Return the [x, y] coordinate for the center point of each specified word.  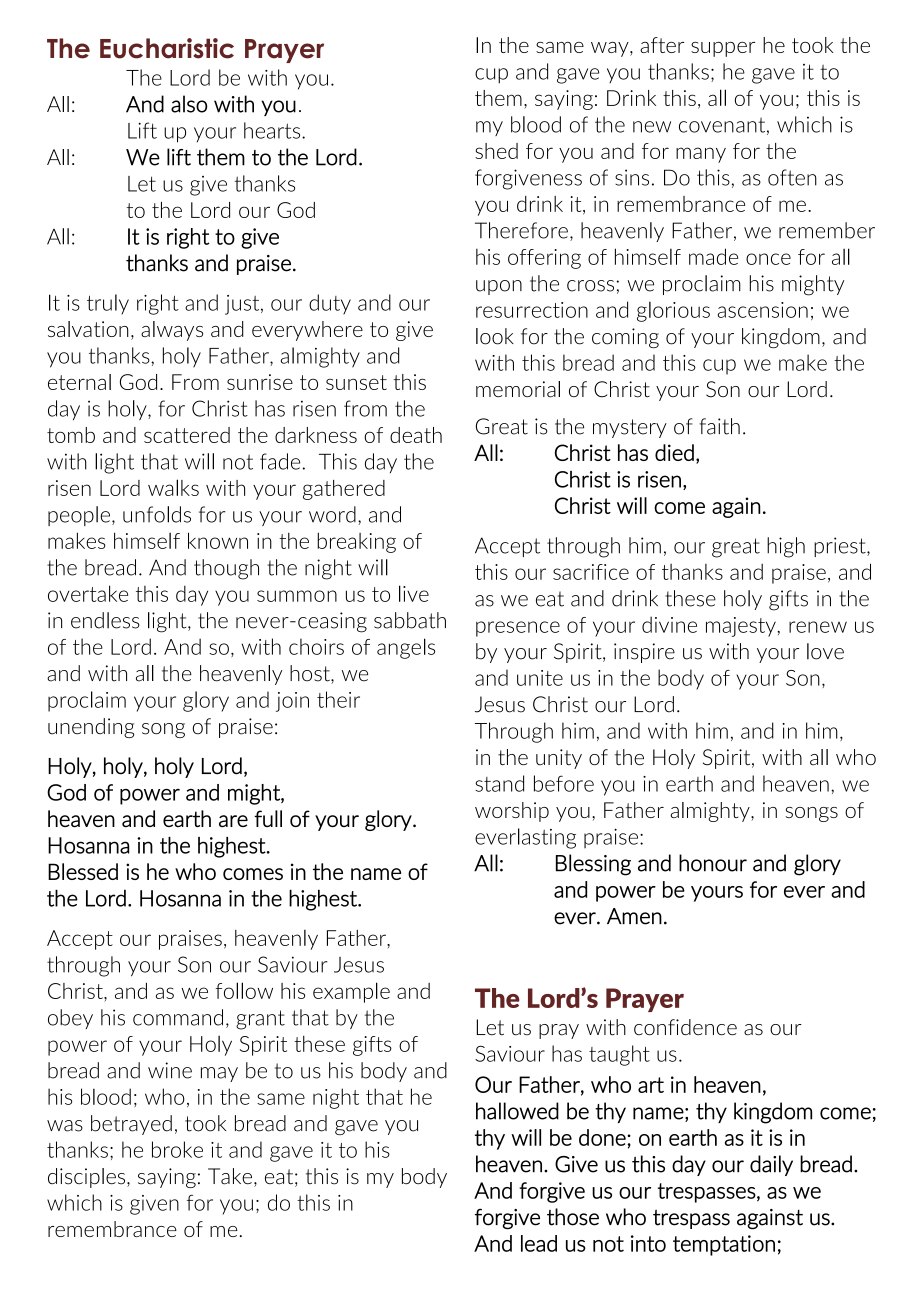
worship [512, 812]
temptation [724, 1245]
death [416, 435]
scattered [187, 435]
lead [539, 1243]
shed [496, 151]
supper [723, 49]
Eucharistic [167, 48]
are [233, 821]
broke [177, 1149]
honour [713, 863]
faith [719, 426]
